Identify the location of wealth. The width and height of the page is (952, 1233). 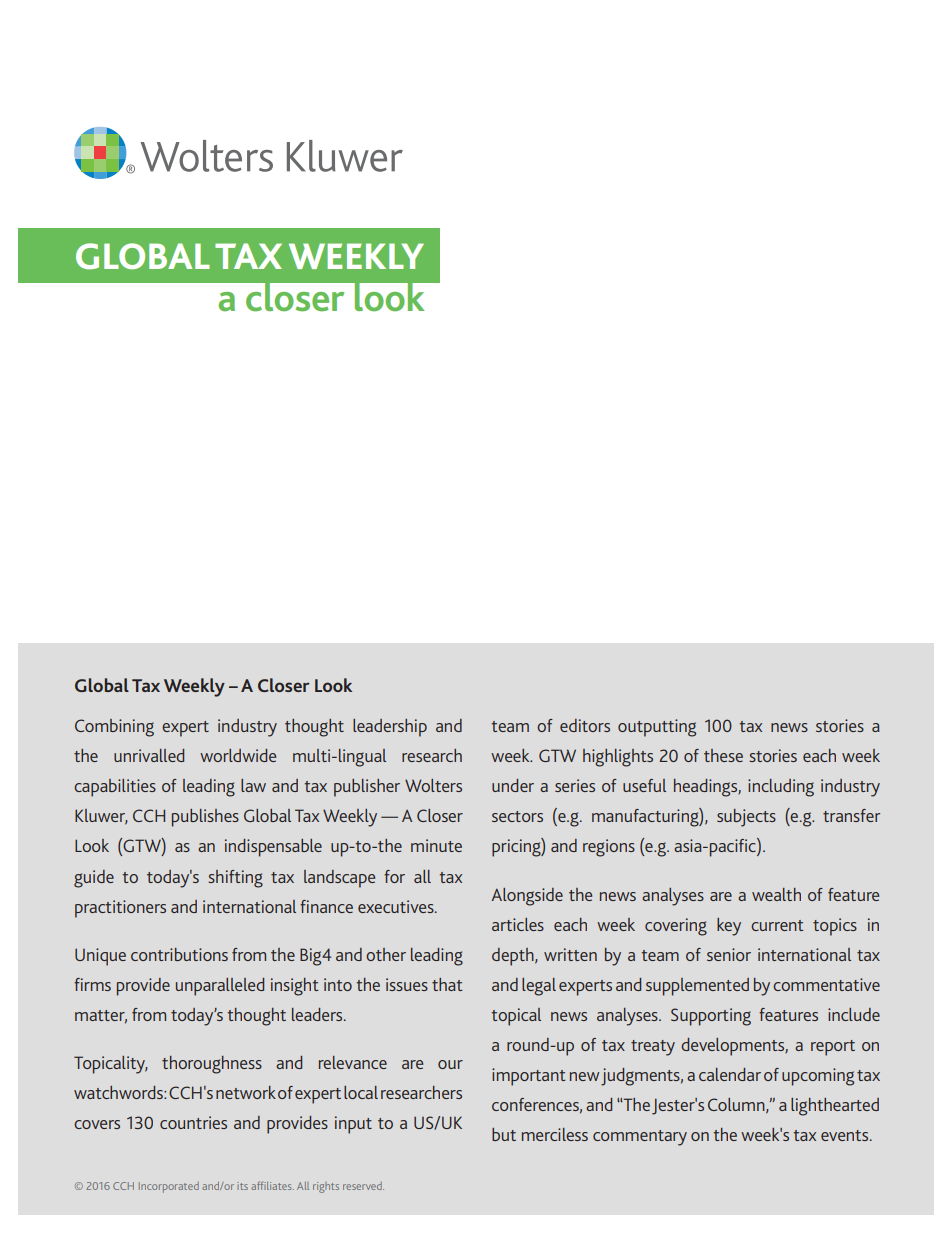
(776, 894).
